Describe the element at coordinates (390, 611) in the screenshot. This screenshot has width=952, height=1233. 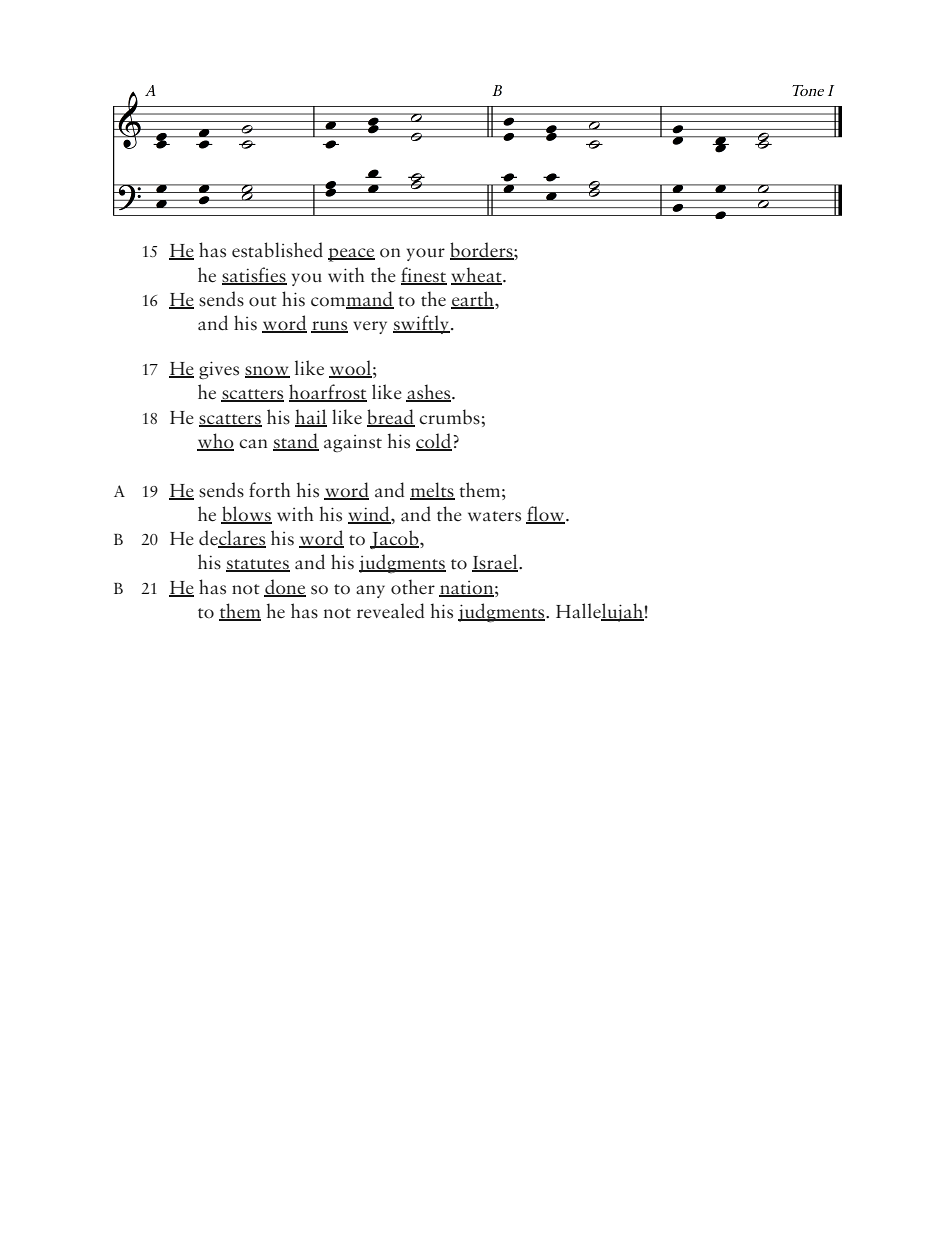
I see `revealed` at that location.
